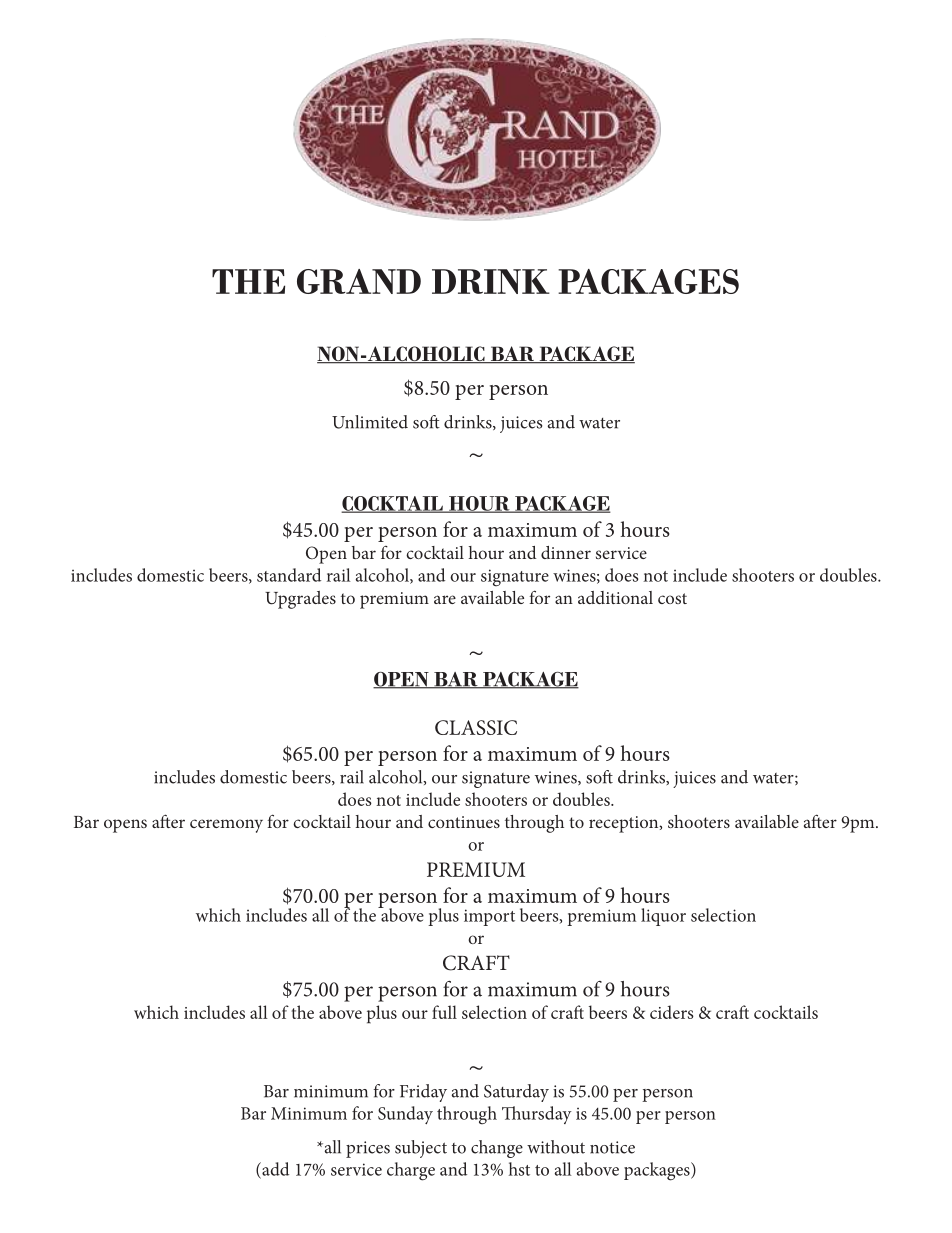  What do you see at coordinates (359, 281) in the screenshot?
I see `GRAND` at bounding box center [359, 281].
